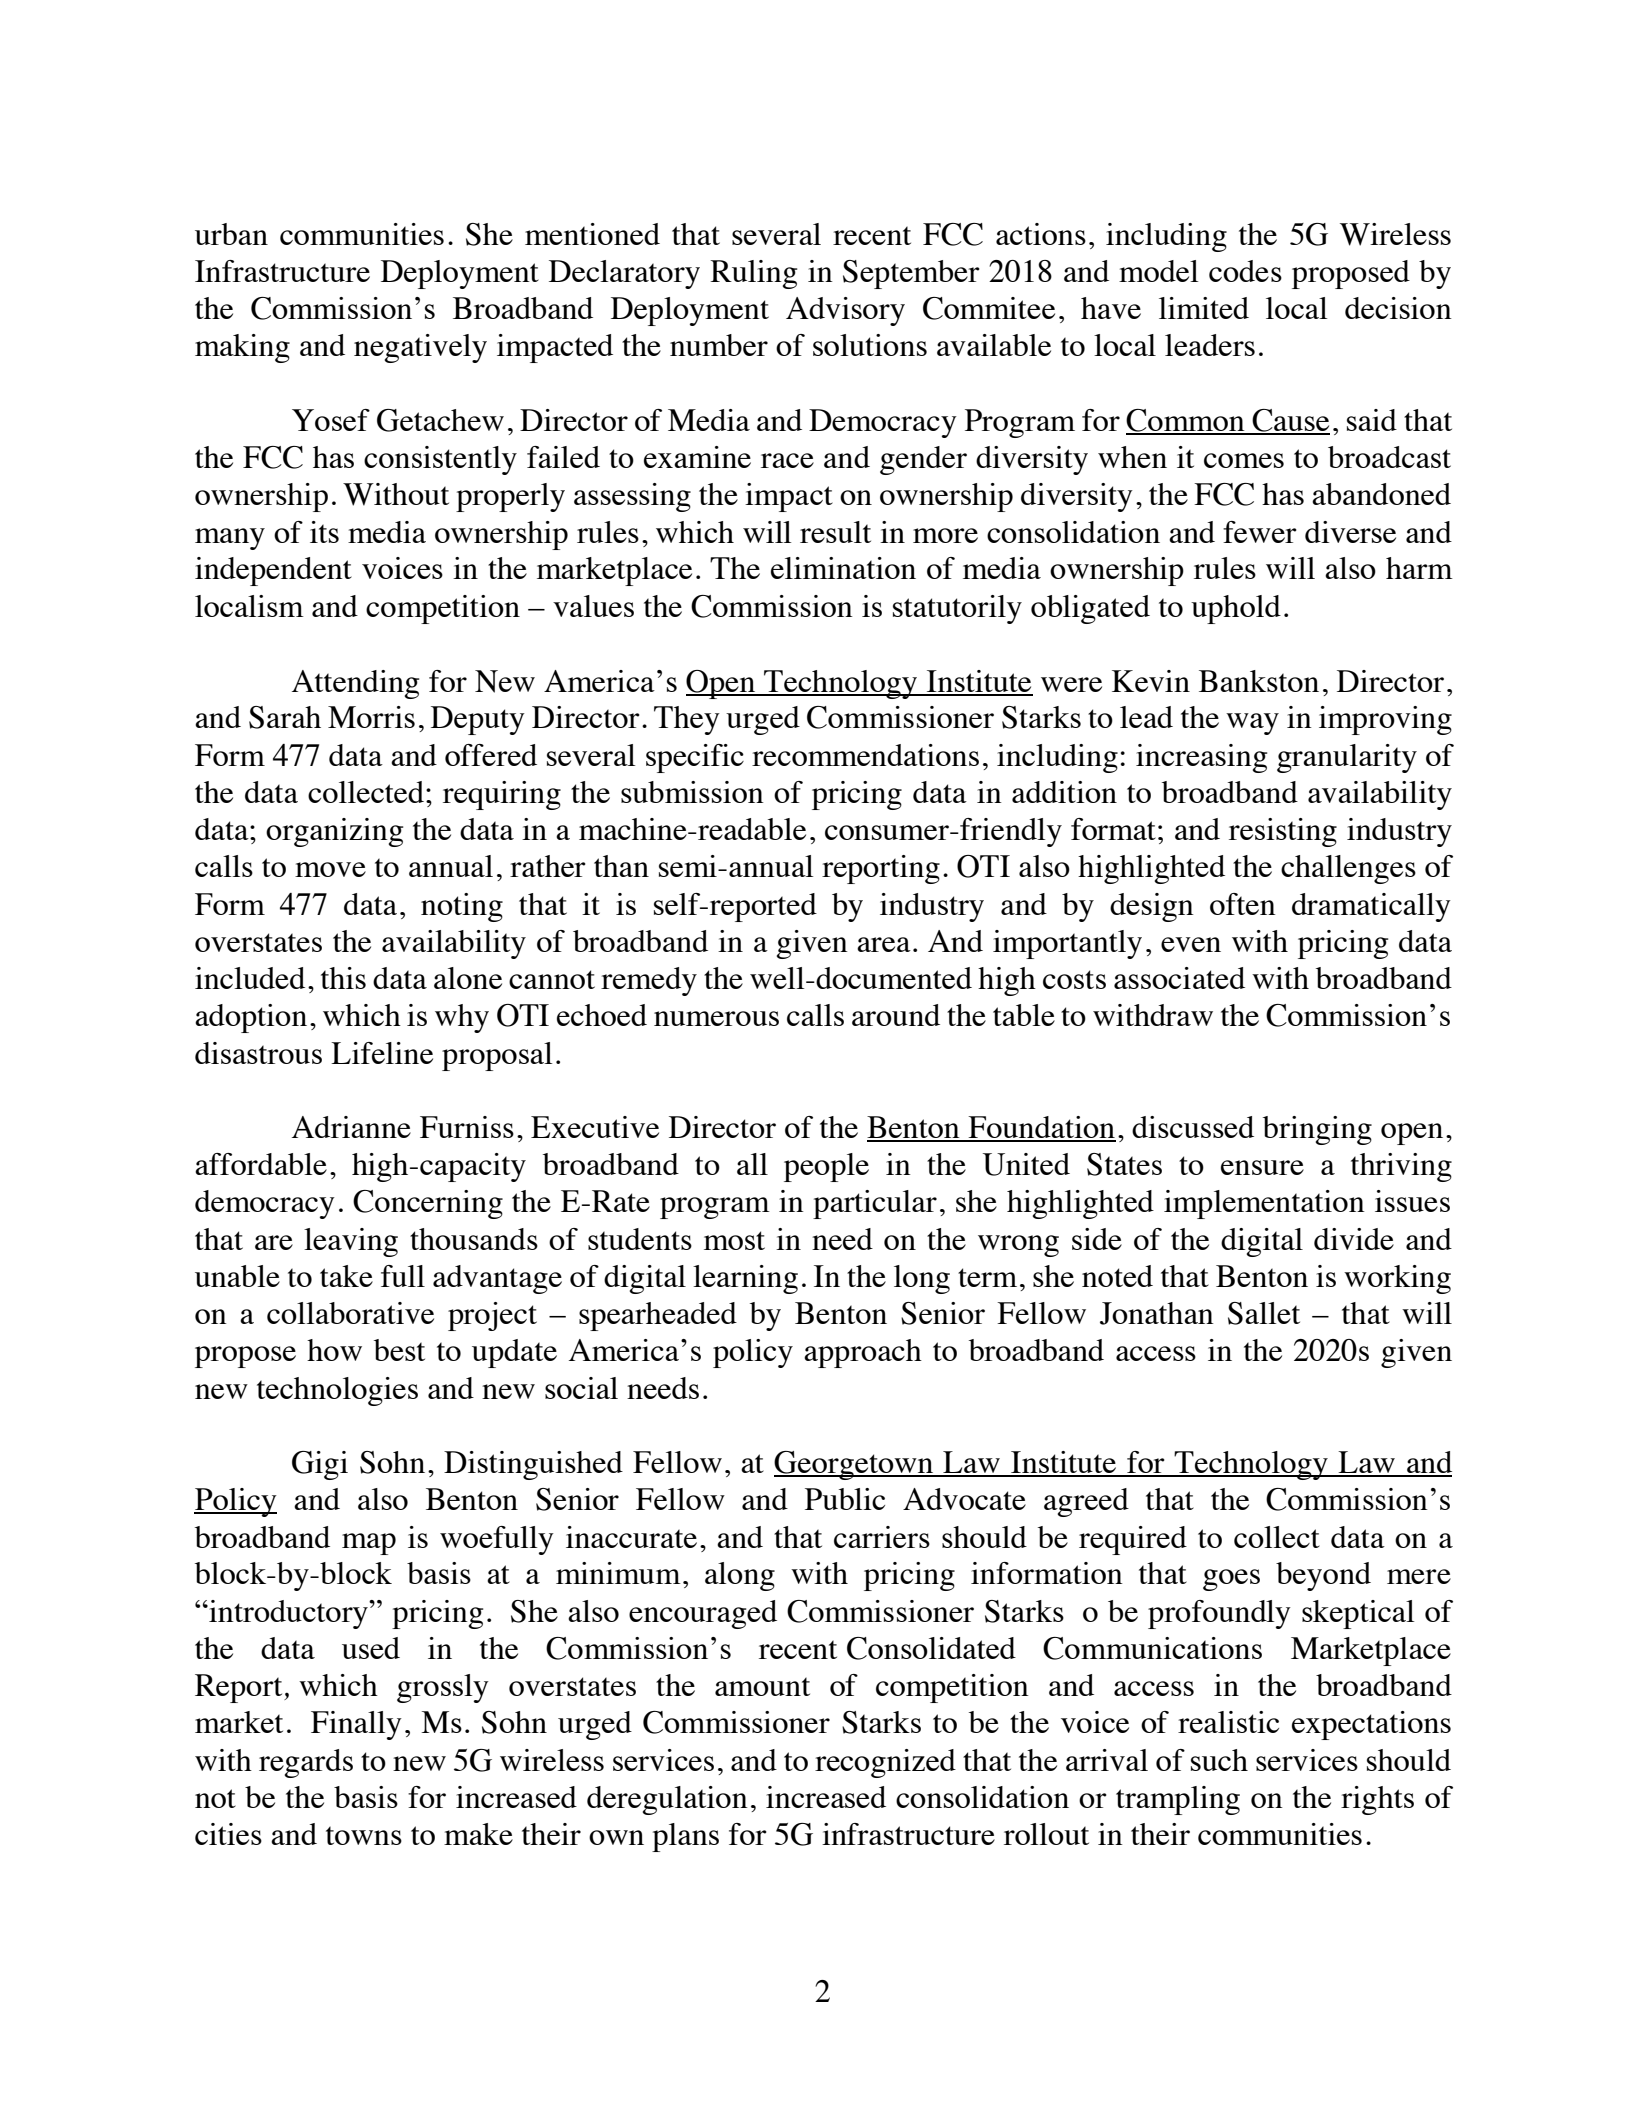 Image resolution: width=1644 pixels, height=2127 pixels. Describe the element at coordinates (337, 1391) in the document. I see `technologies` at that location.
